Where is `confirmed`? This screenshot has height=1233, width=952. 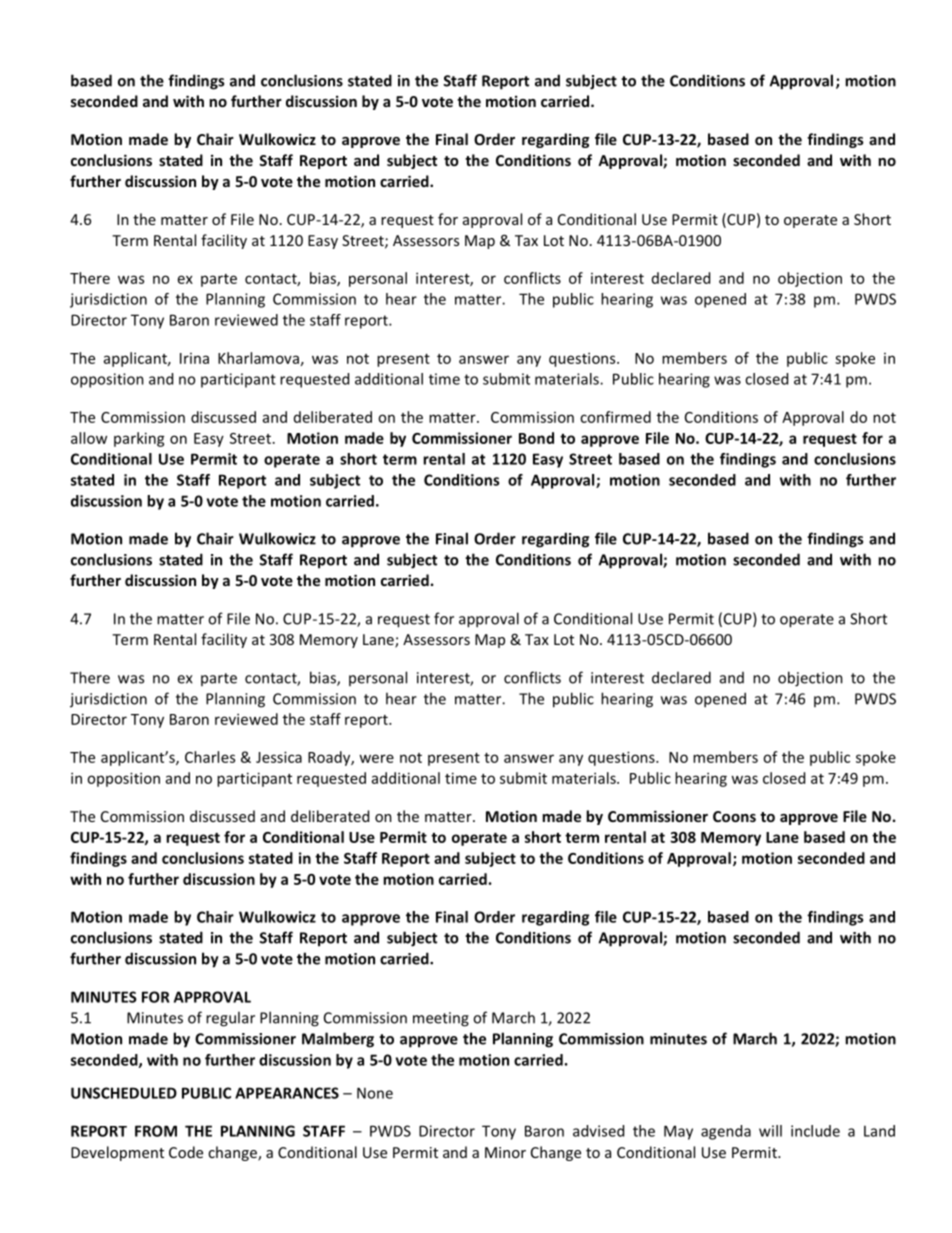
confirmed is located at coordinates (615, 417).
